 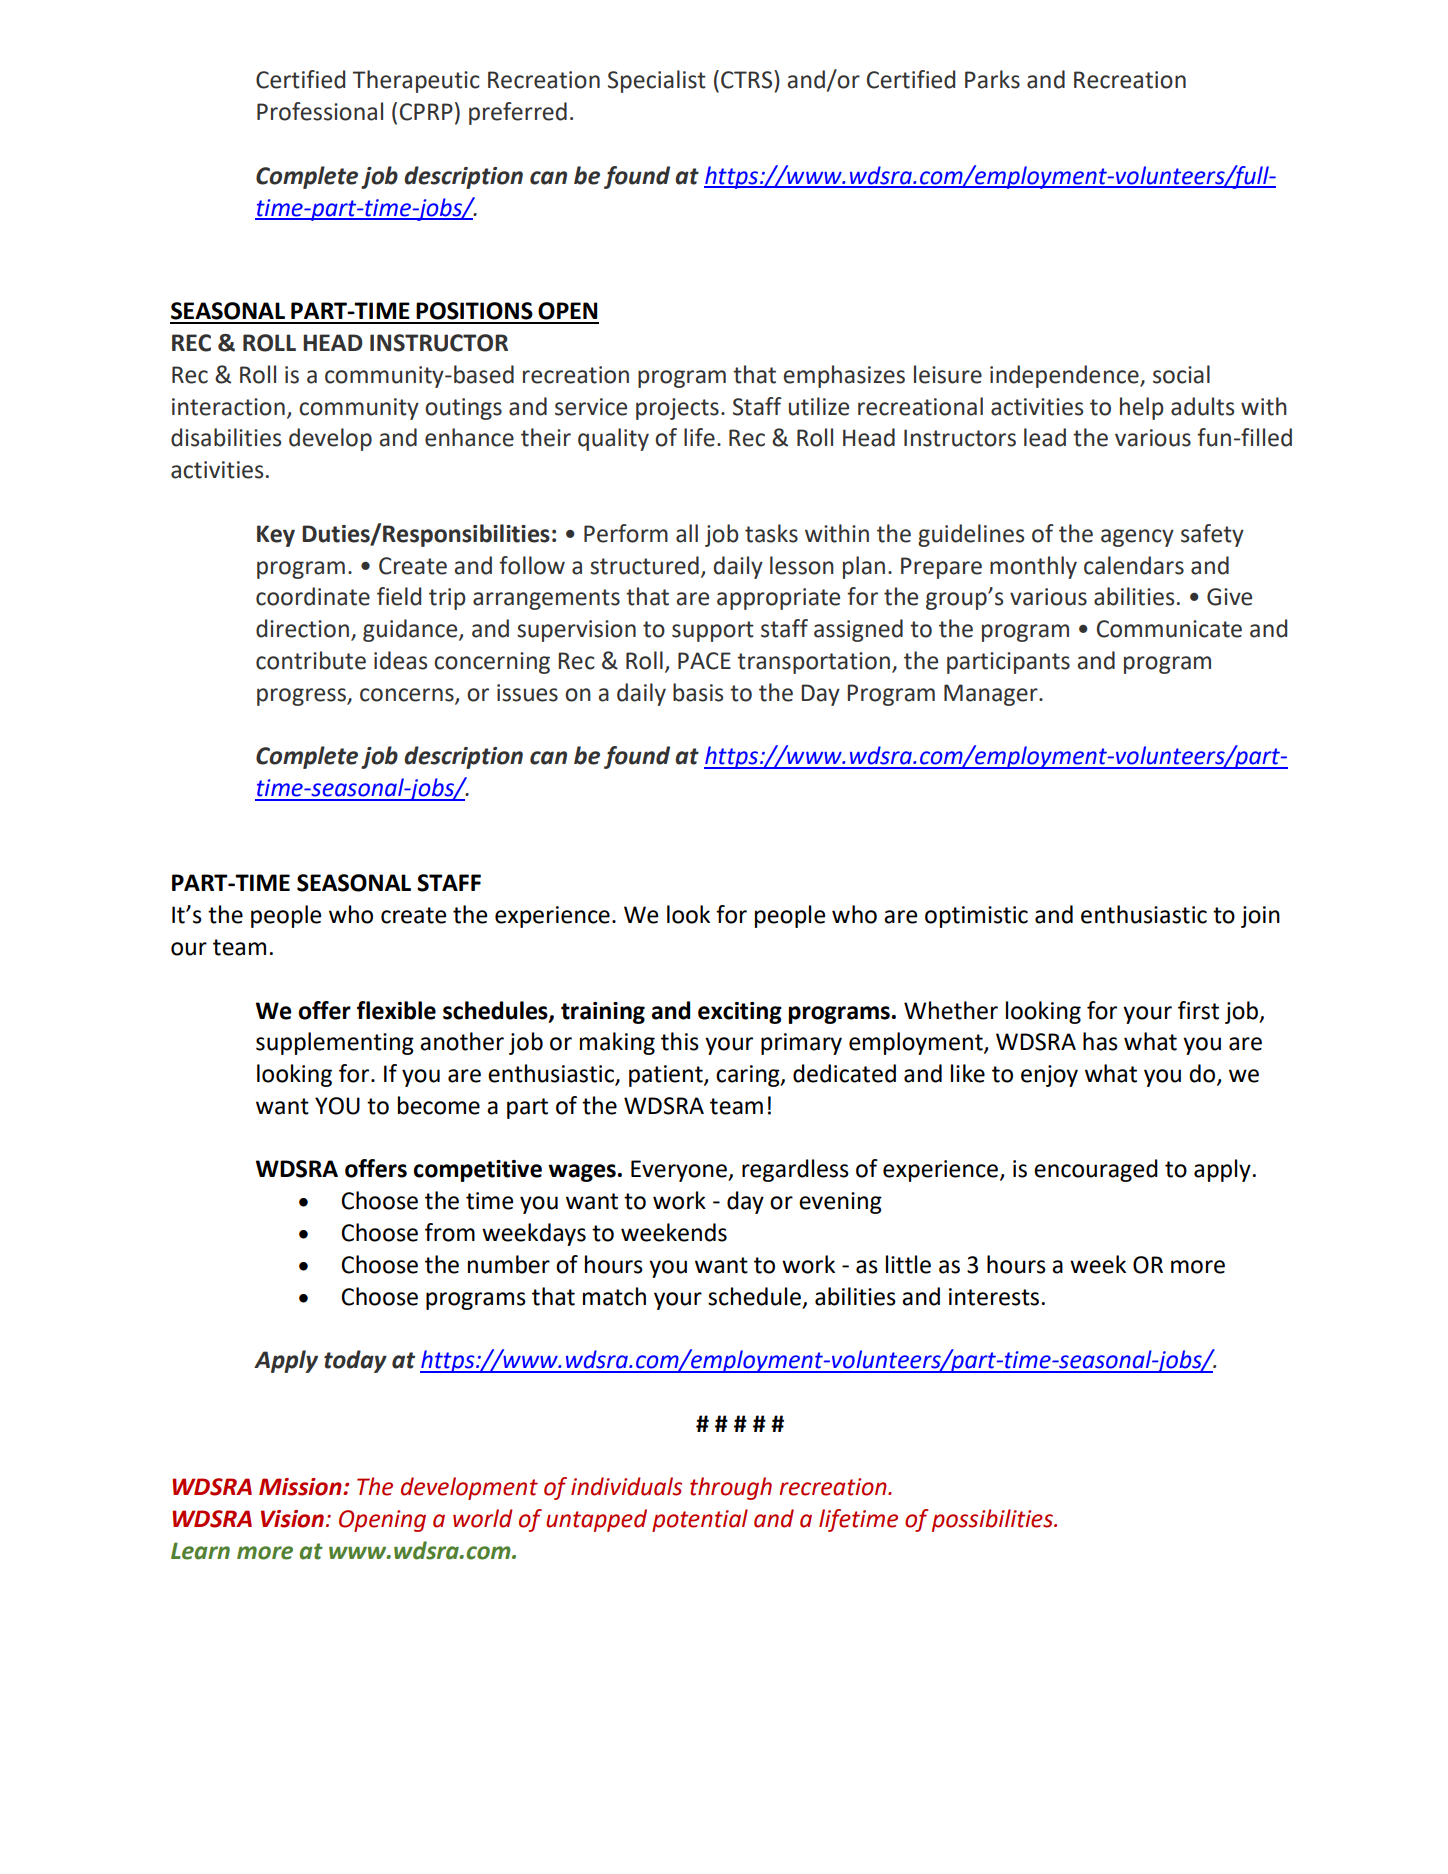 I want to click on Mission, so click(x=301, y=1487).
